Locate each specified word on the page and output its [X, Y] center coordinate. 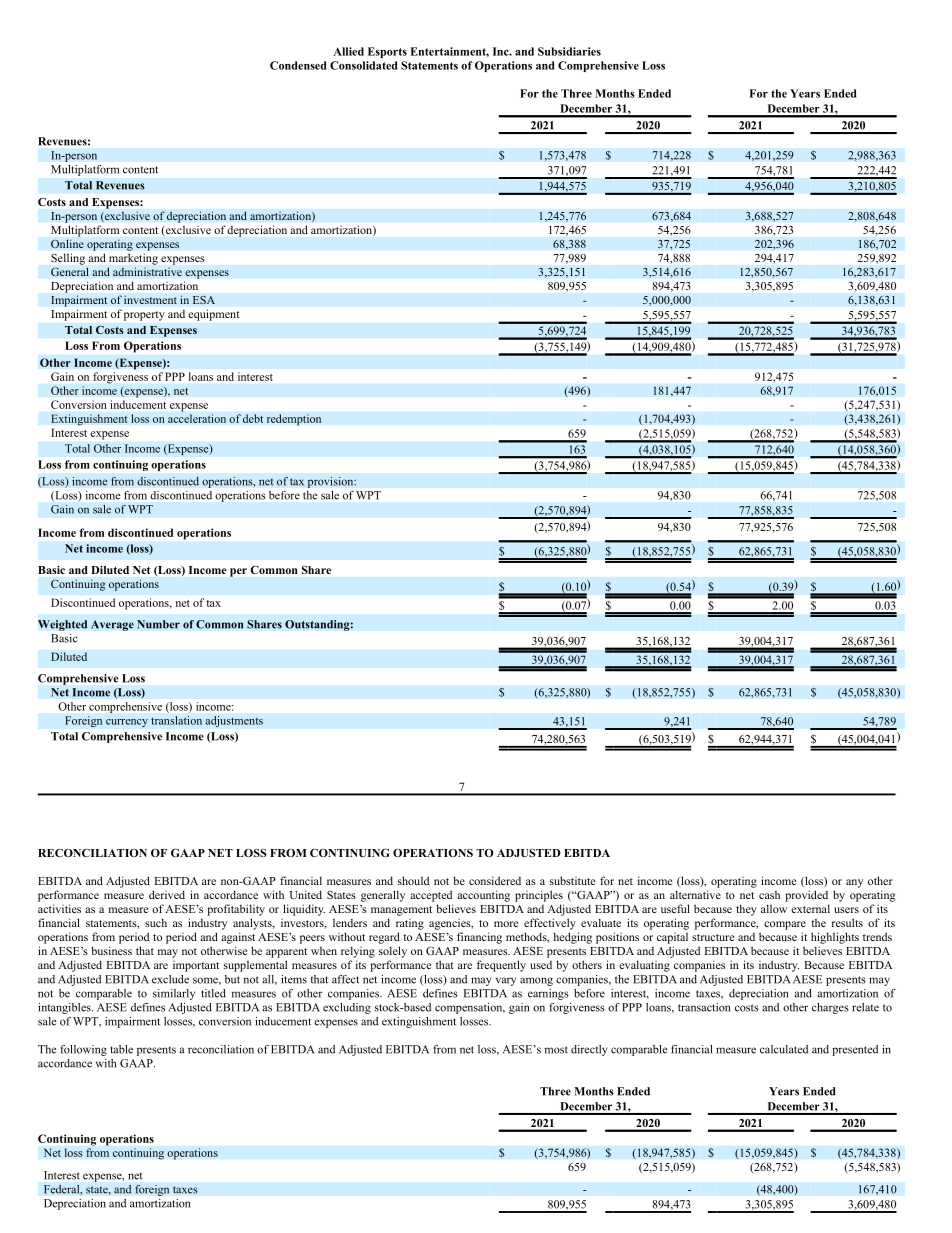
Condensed [298, 65]
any [854, 883]
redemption [294, 420]
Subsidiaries [569, 51]
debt [253, 418]
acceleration [197, 418]
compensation [470, 1008]
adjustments [234, 721]
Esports [387, 52]
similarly [174, 994]
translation [176, 720]
